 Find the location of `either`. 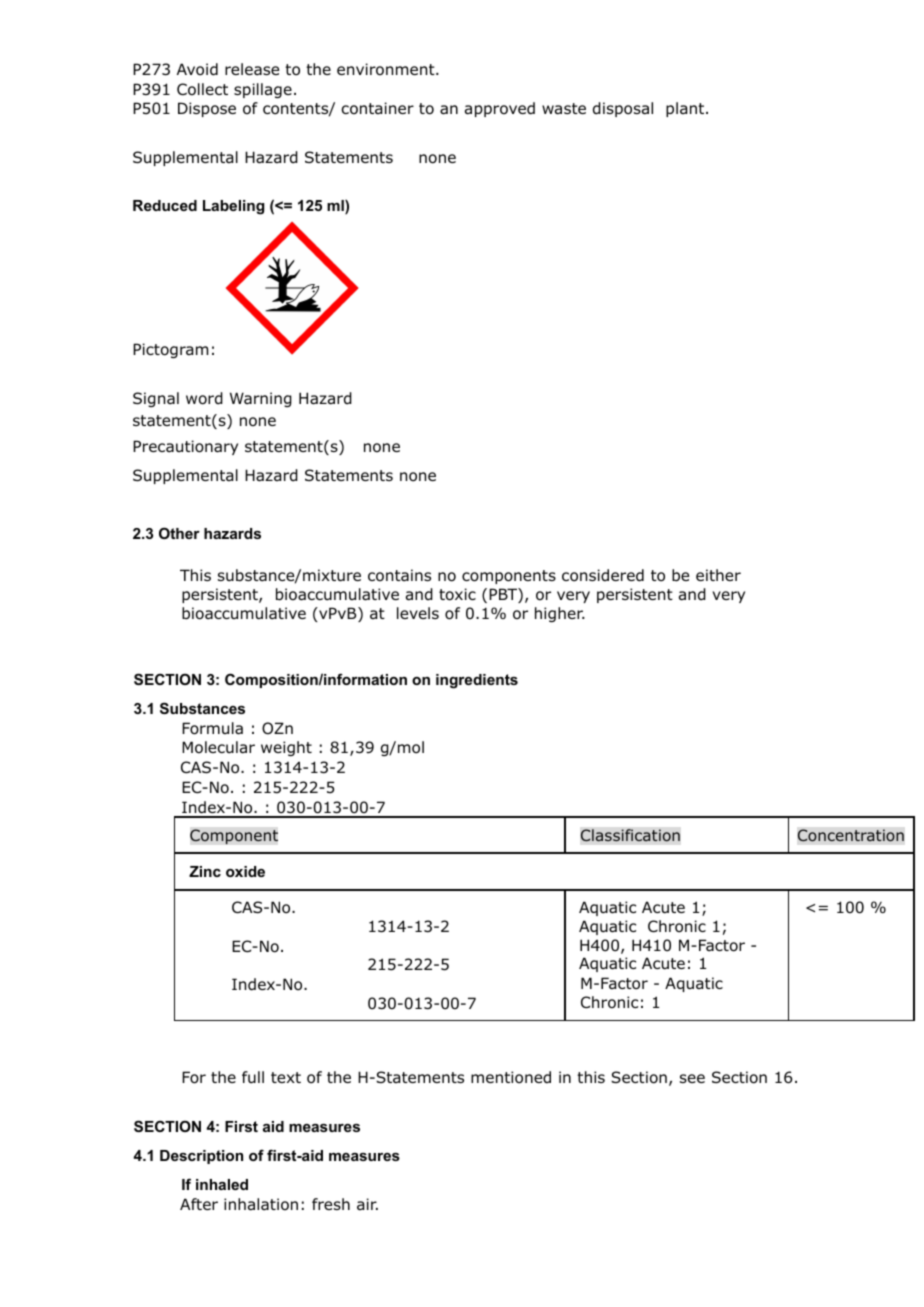

either is located at coordinates (718, 575).
